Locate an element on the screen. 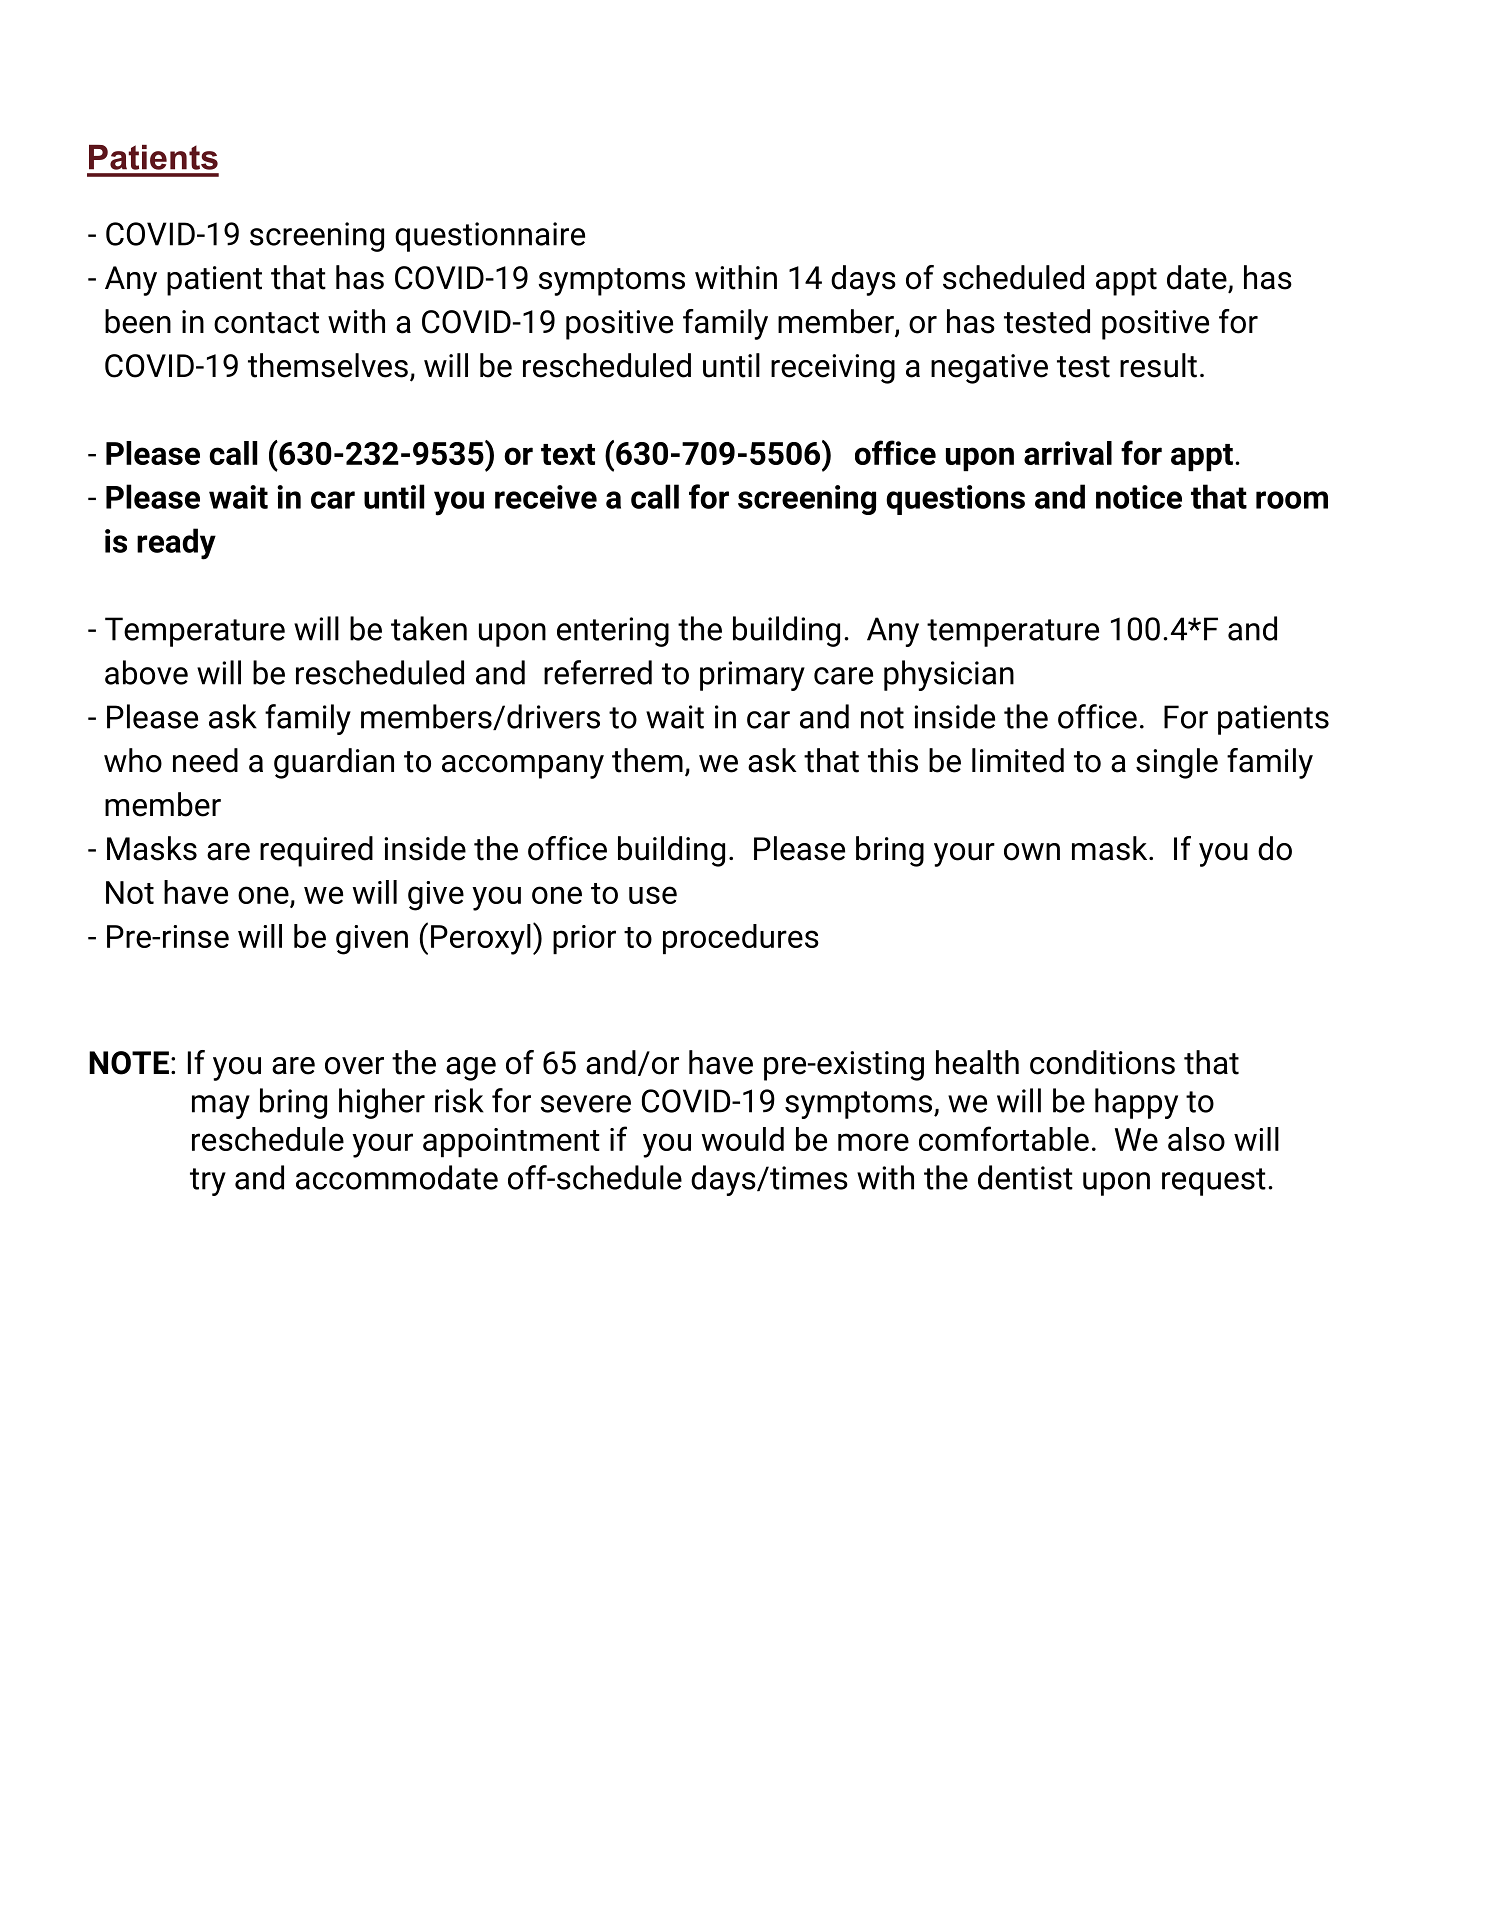 The height and width of the screenshot is (1932, 1493). use is located at coordinates (653, 895).
